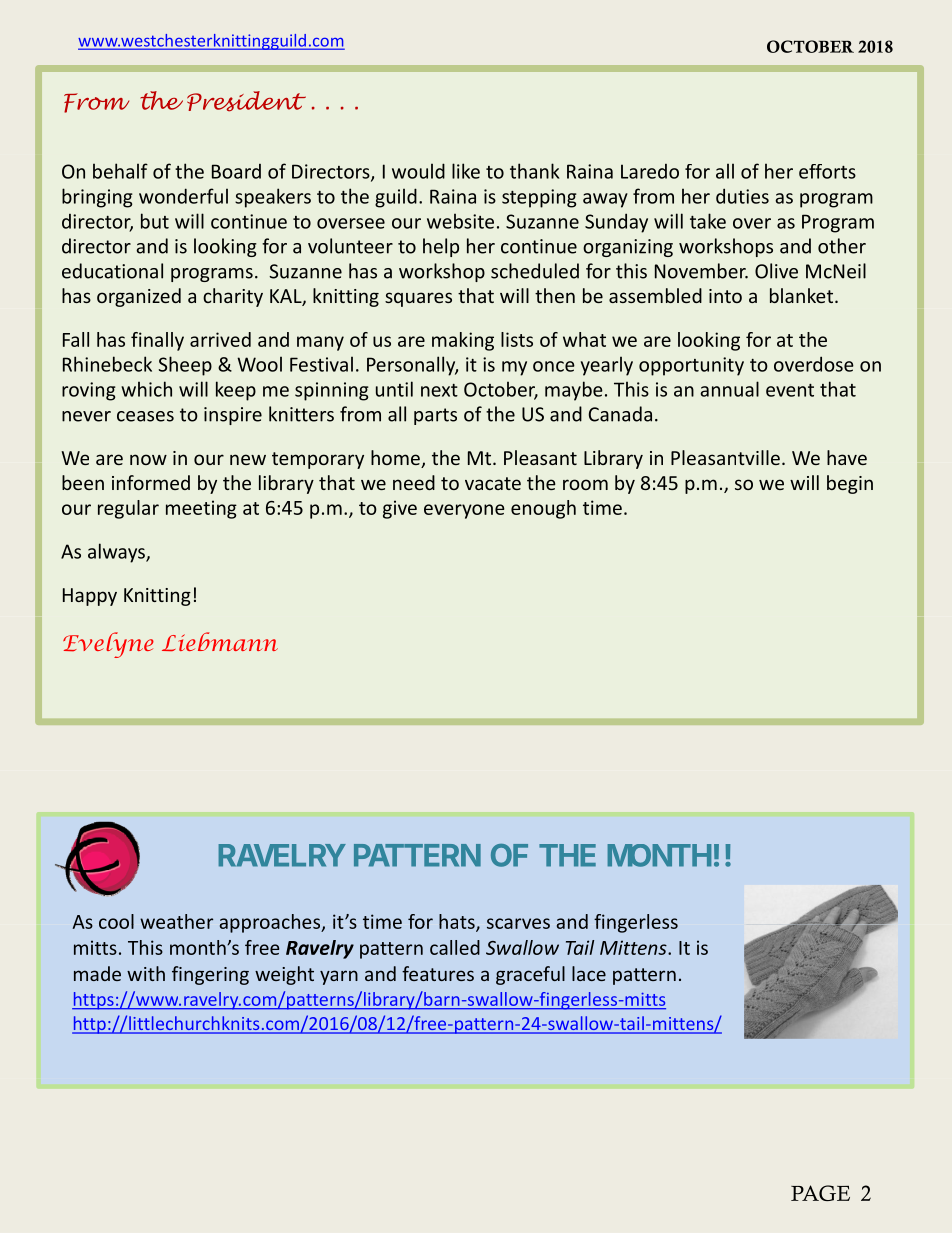 The image size is (952, 1233). What do you see at coordinates (210, 975) in the screenshot?
I see `fingering` at bounding box center [210, 975].
